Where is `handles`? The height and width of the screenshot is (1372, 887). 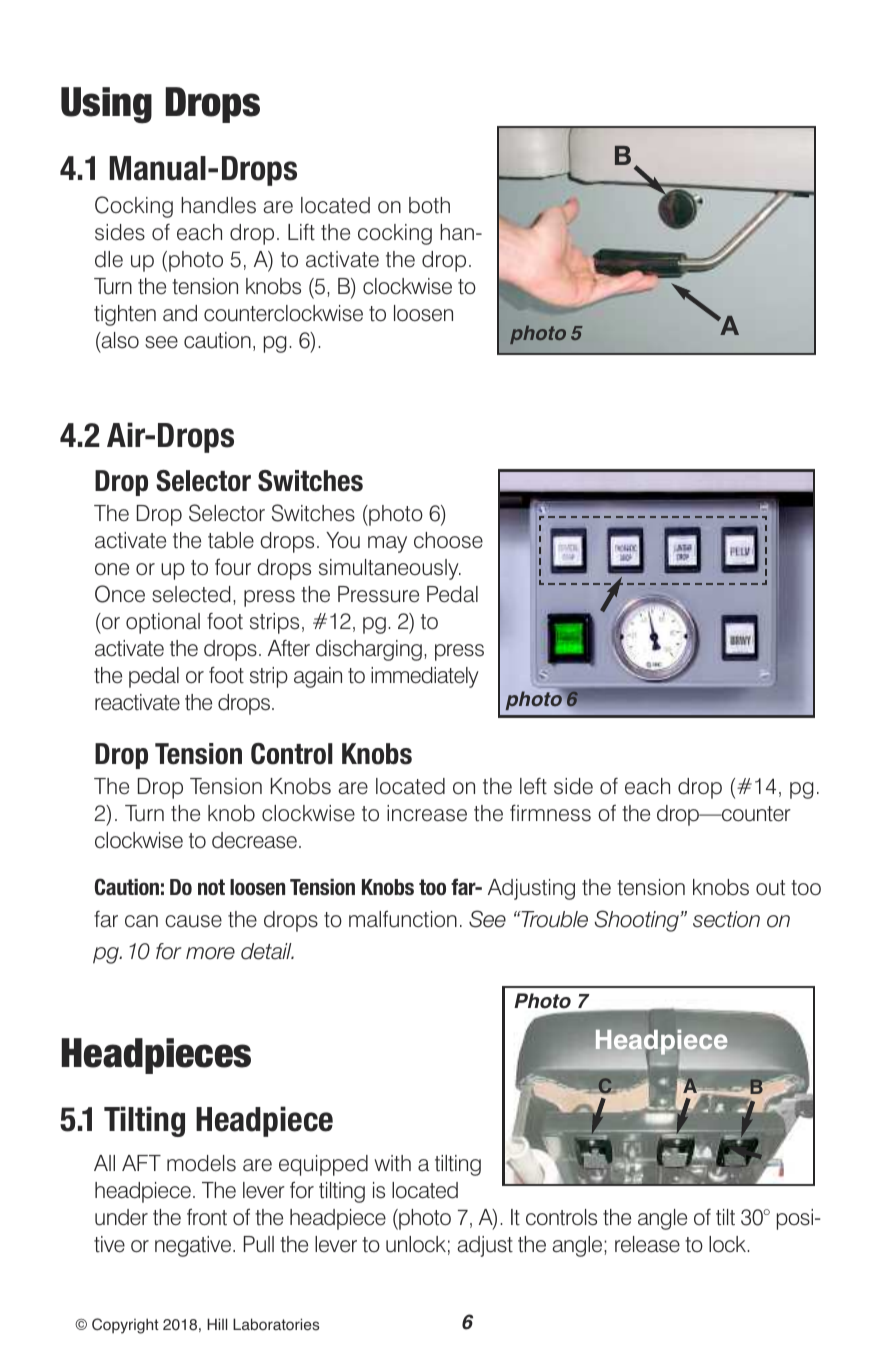 handles is located at coordinates (218, 205).
